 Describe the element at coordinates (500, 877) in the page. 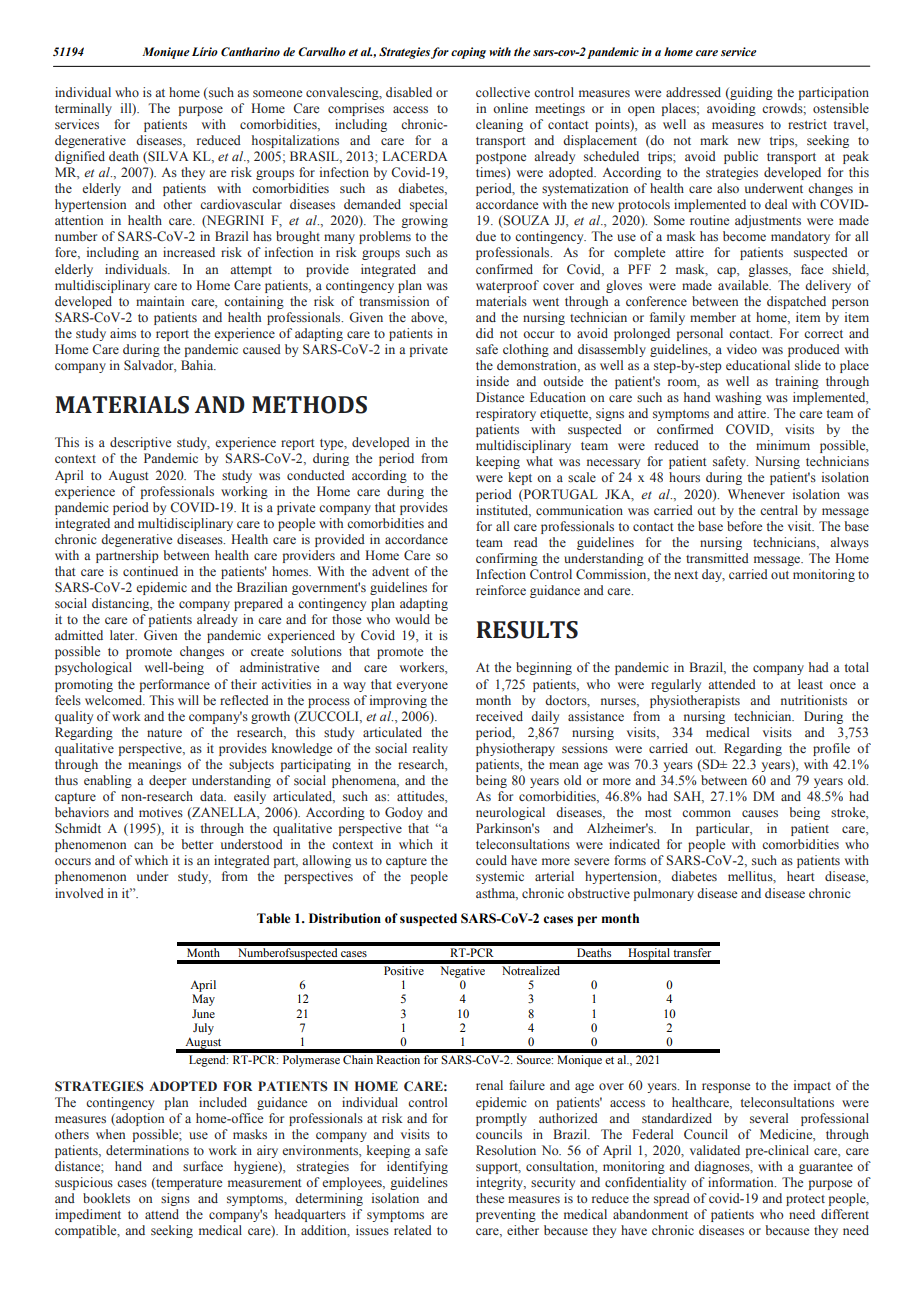

I see `systemic` at that location.
